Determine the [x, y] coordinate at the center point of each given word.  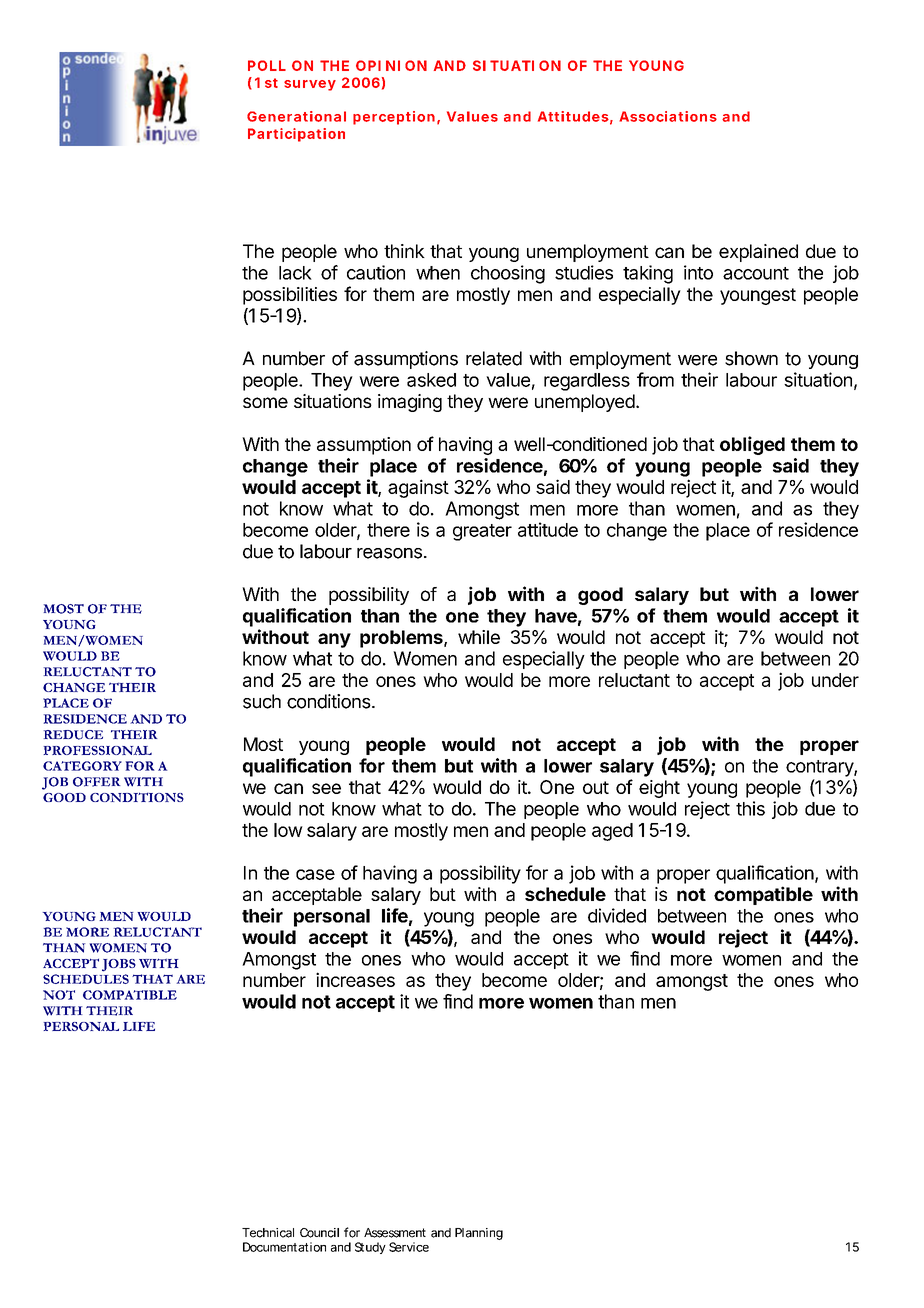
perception [394, 118]
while [479, 637]
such [262, 701]
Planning [479, 1234]
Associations [668, 116]
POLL [267, 65]
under [835, 680]
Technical [268, 1233]
